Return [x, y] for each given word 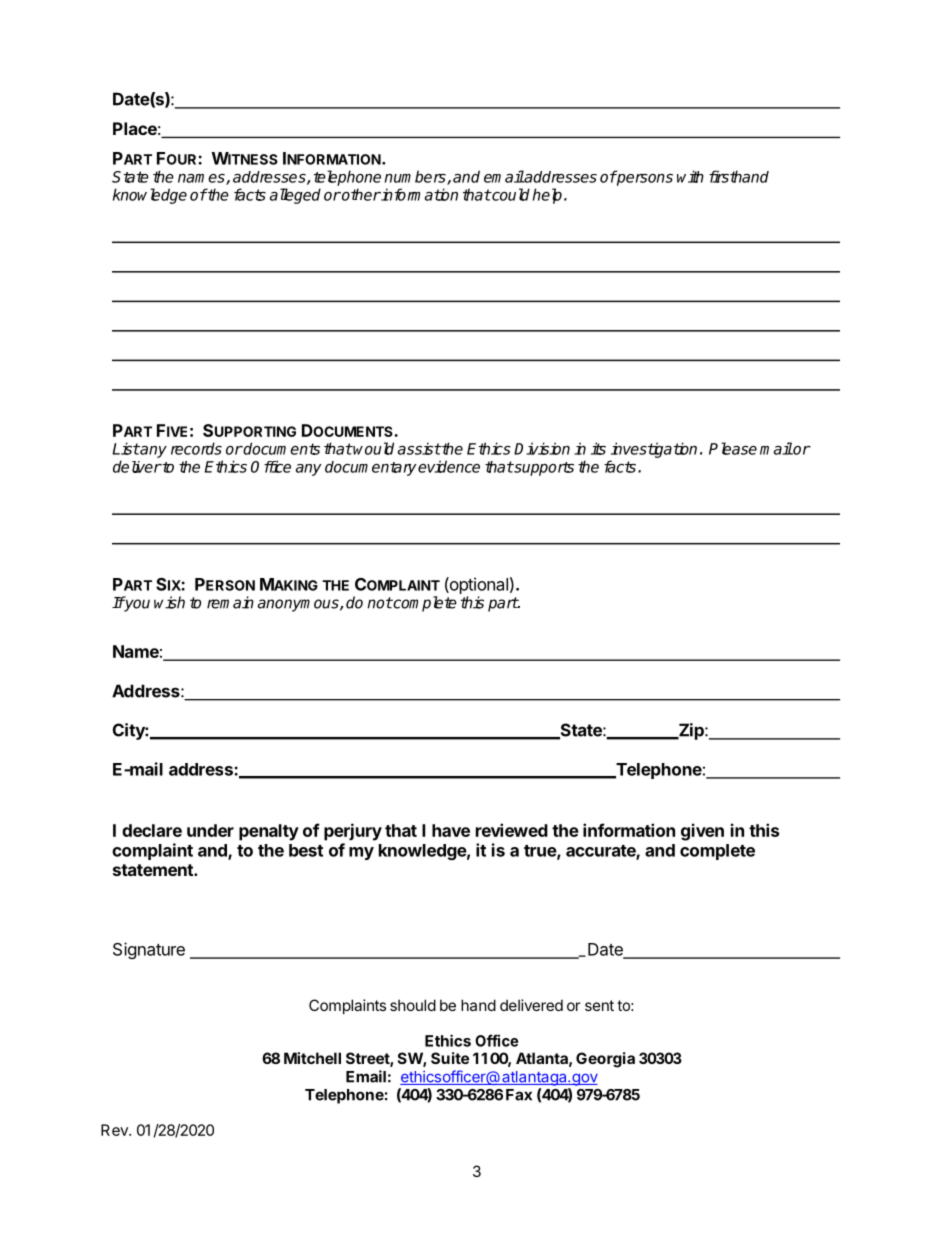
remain [230, 602]
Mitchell [312, 1058]
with [690, 176]
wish [169, 602]
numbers [416, 177]
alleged [295, 196]
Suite [450, 1058]
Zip [691, 731]
